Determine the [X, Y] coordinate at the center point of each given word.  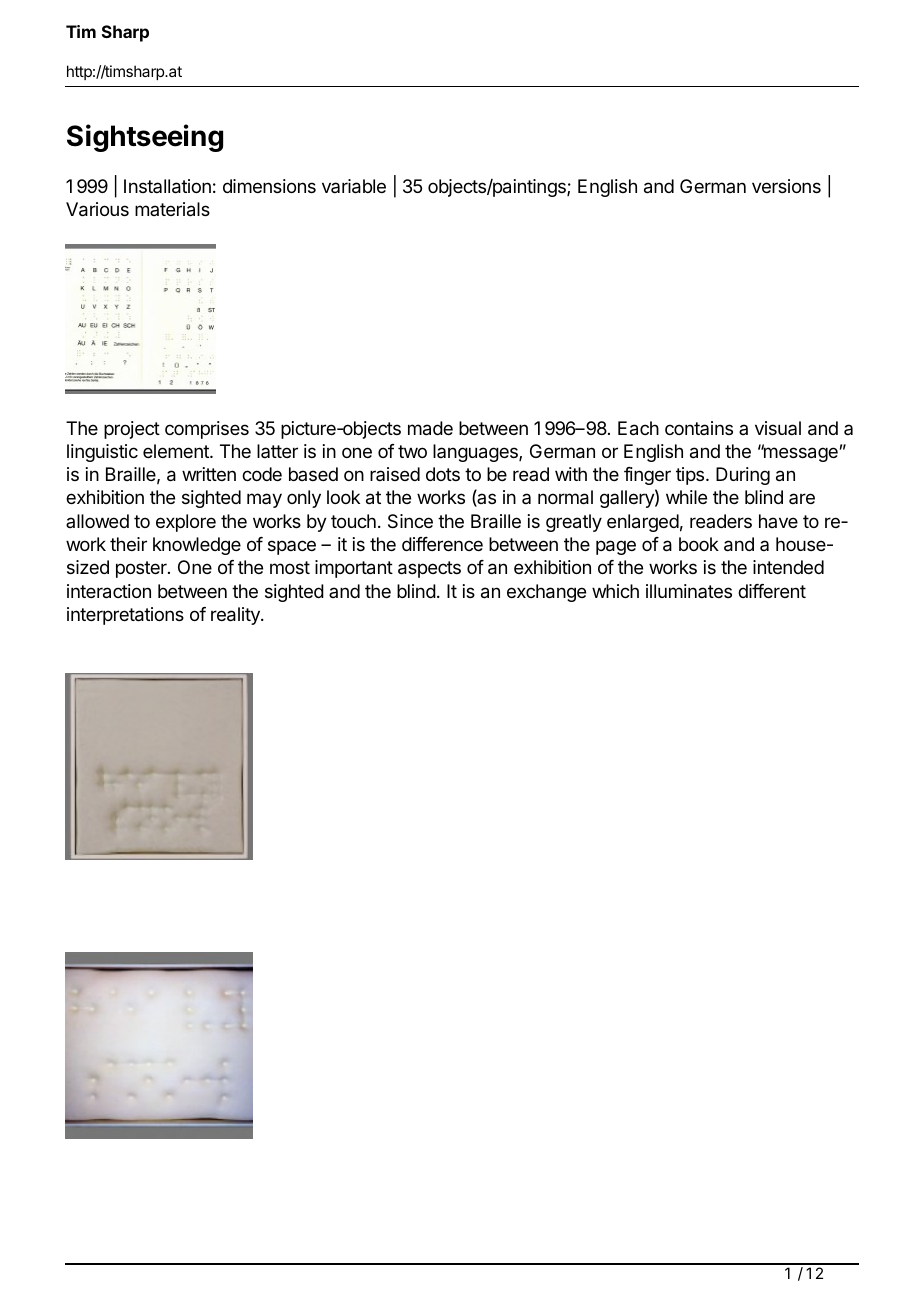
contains [699, 428]
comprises [207, 430]
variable [354, 186]
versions [786, 186]
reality [236, 616]
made [430, 428]
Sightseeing [145, 138]
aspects [429, 569]
